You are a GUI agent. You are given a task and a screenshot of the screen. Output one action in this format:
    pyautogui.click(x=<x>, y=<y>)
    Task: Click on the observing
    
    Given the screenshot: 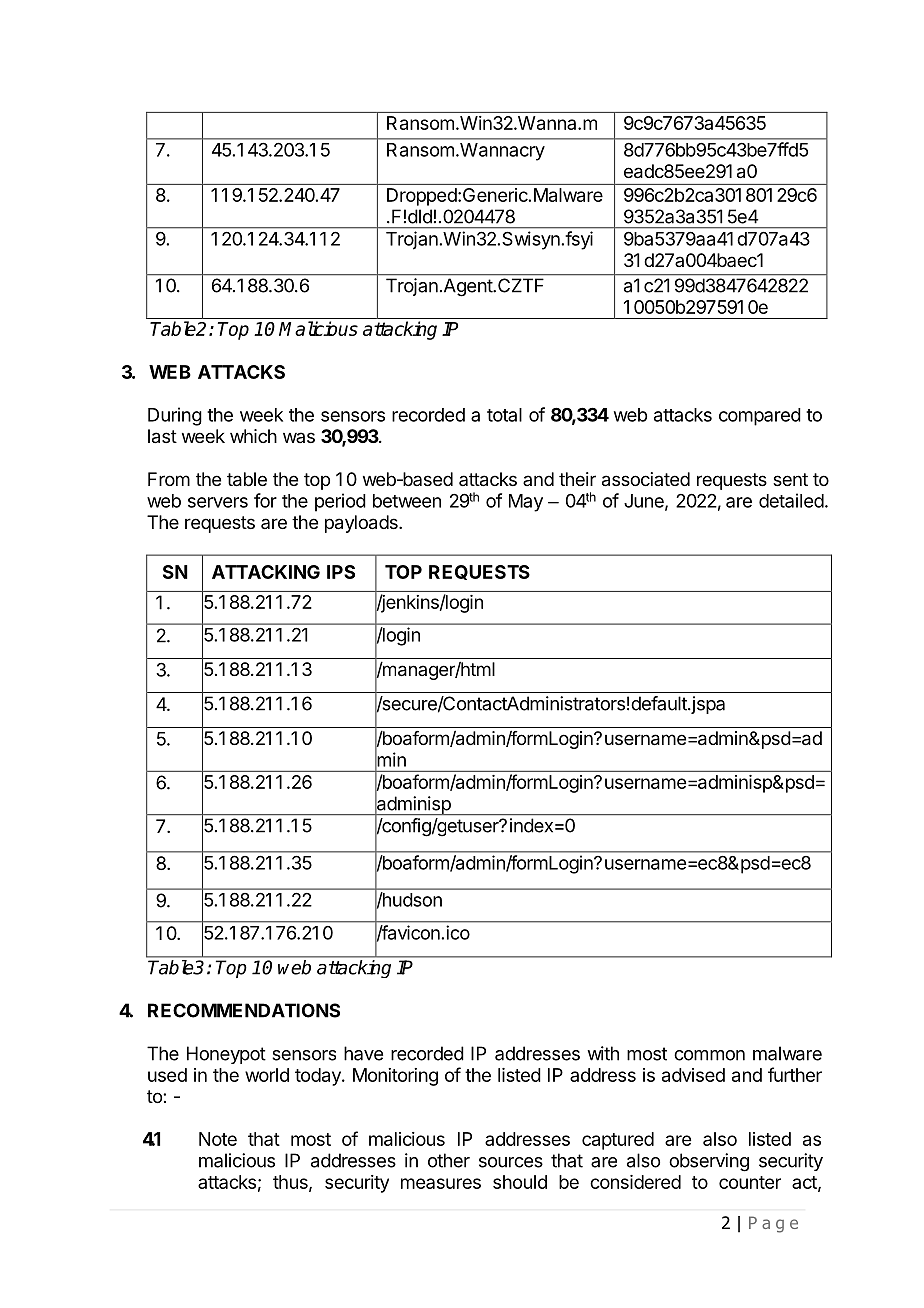 What is the action you would take?
    pyautogui.click(x=709, y=1162)
